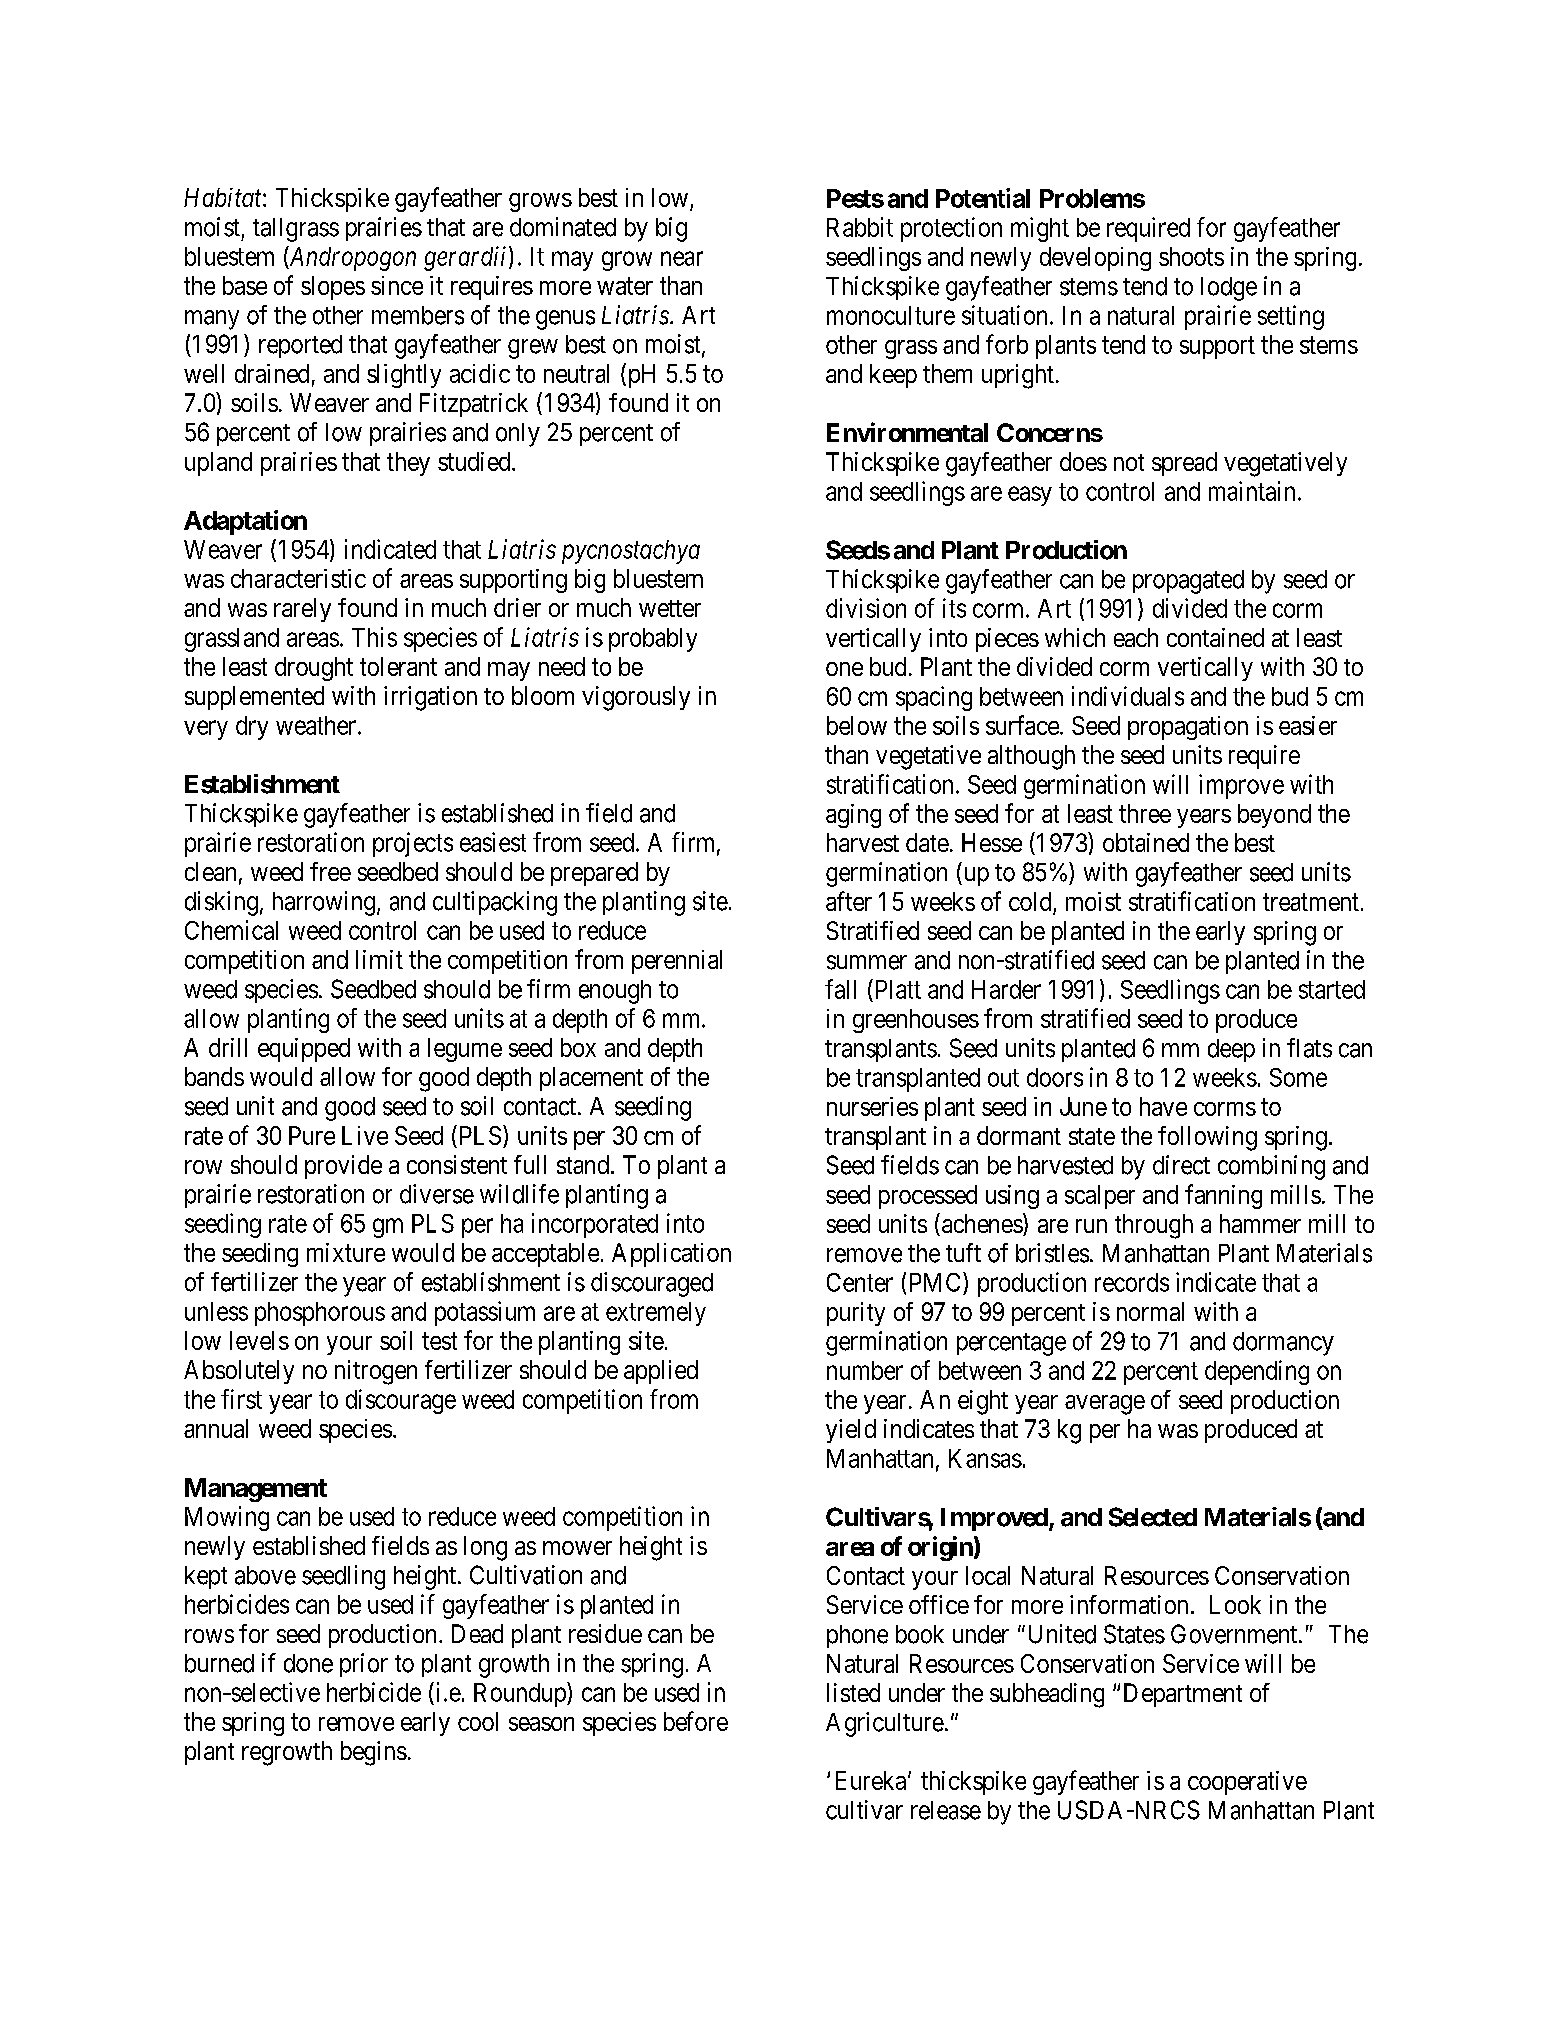 This screenshot has height=2018, width=1559. What do you see at coordinates (374, 1753) in the screenshot?
I see `begins` at bounding box center [374, 1753].
